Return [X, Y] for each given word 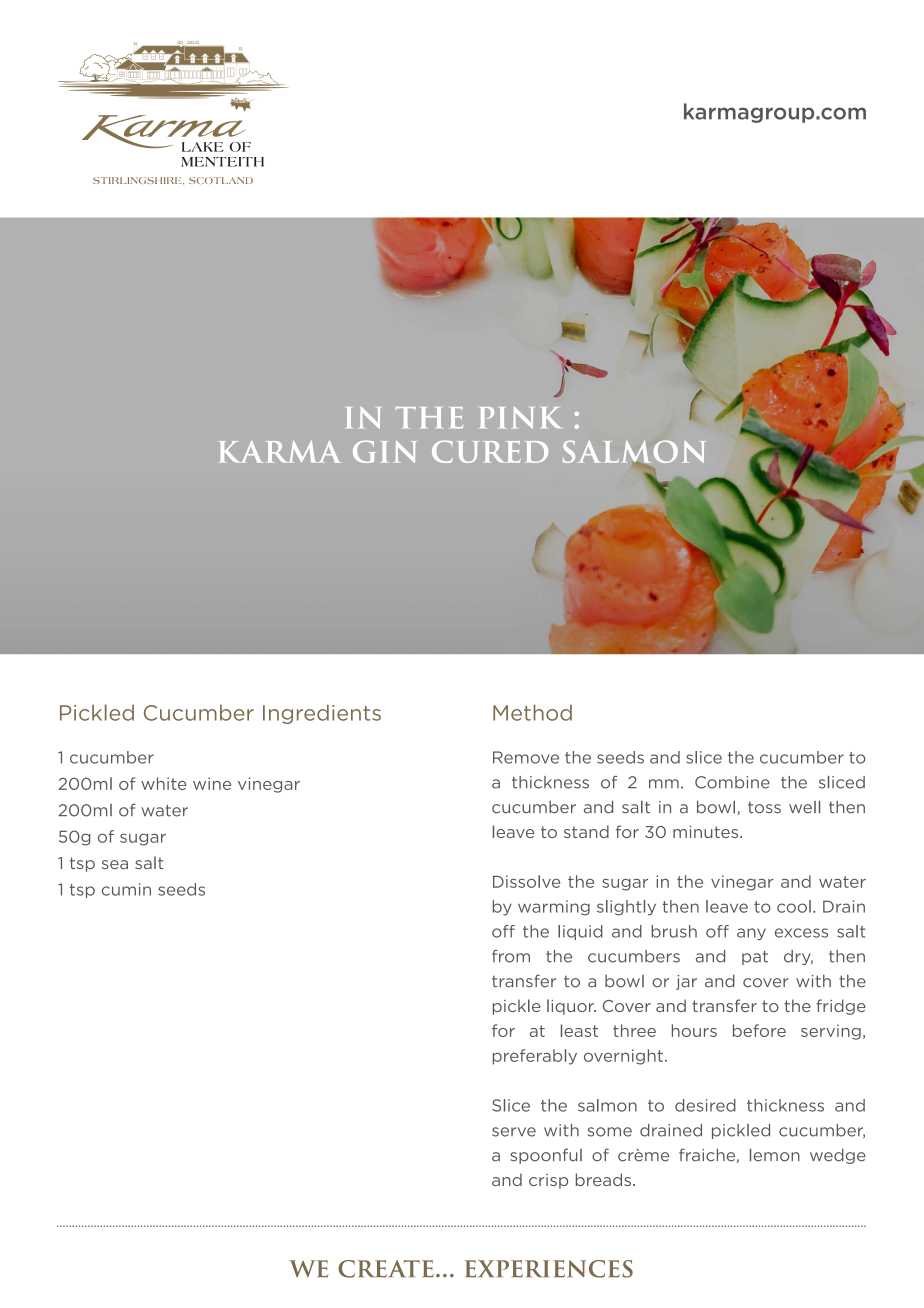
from [511, 956]
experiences [549, 1269]
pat [755, 958]
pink [520, 418]
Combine [732, 782]
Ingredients [322, 714]
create [386, 1269]
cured [490, 452]
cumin [126, 889]
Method [532, 712]
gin [385, 452]
